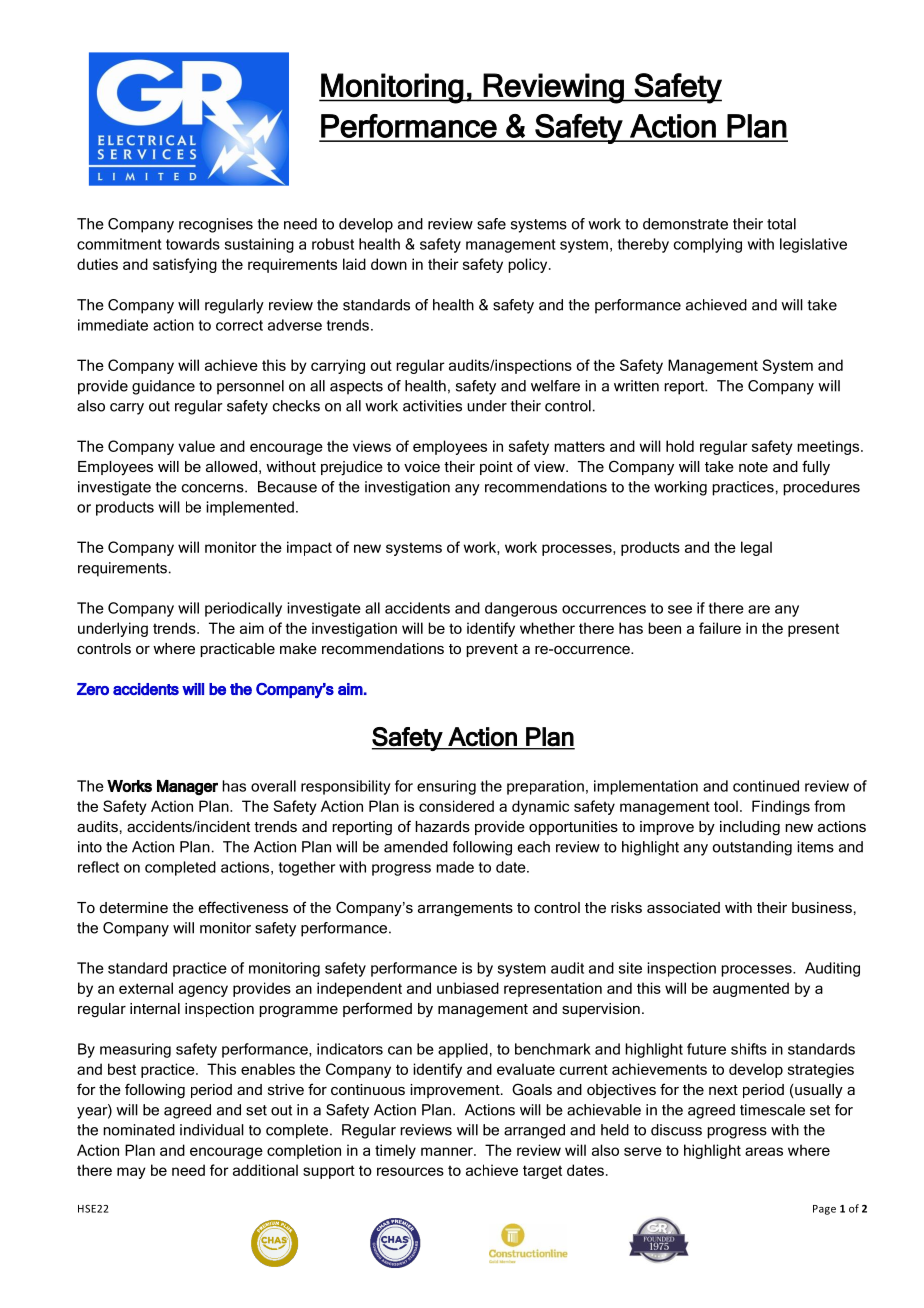 This page has width=924, height=1308. What do you see at coordinates (185, 265) in the page?
I see `satisfying` at bounding box center [185, 265].
